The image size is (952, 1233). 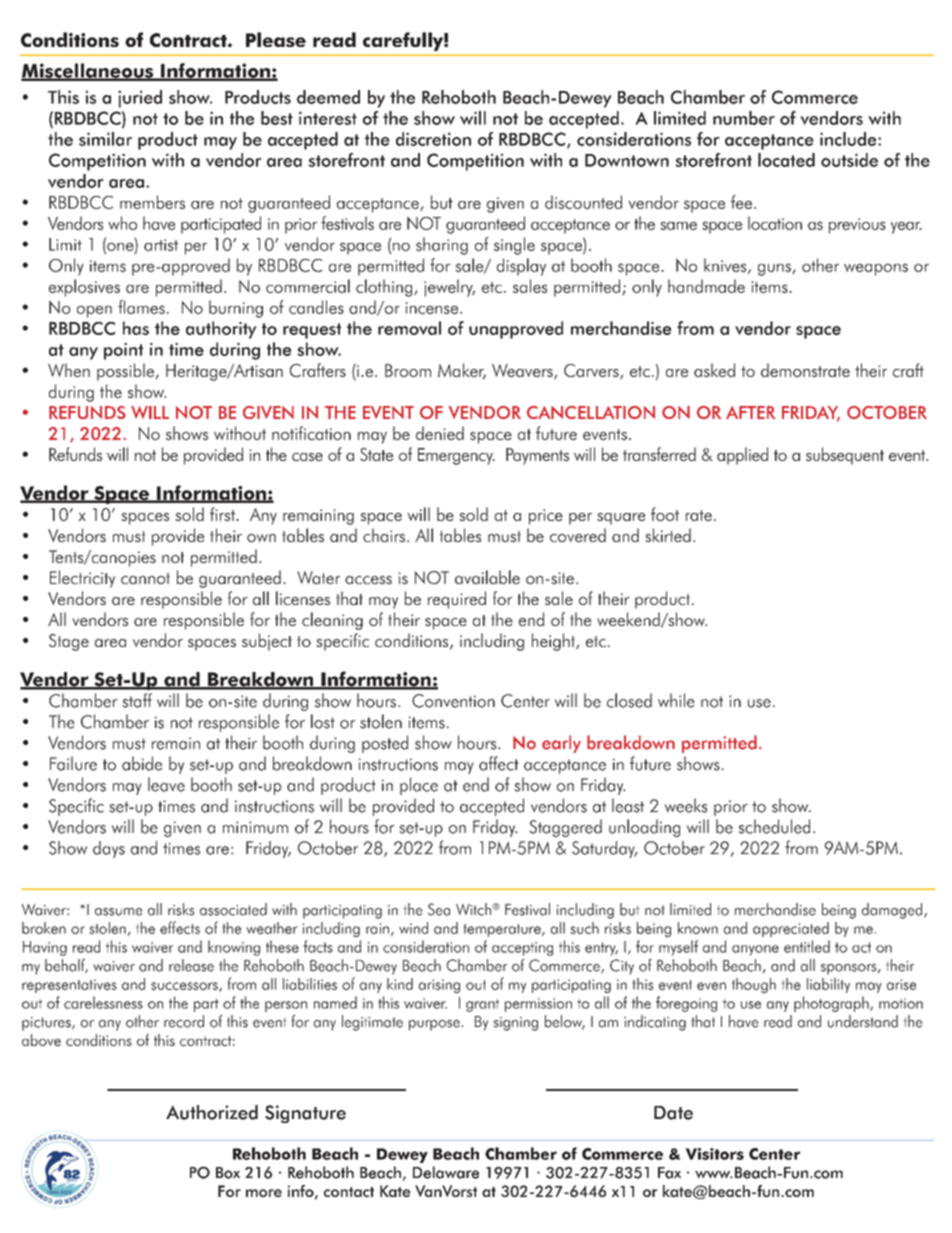 I want to click on number, so click(x=744, y=118).
